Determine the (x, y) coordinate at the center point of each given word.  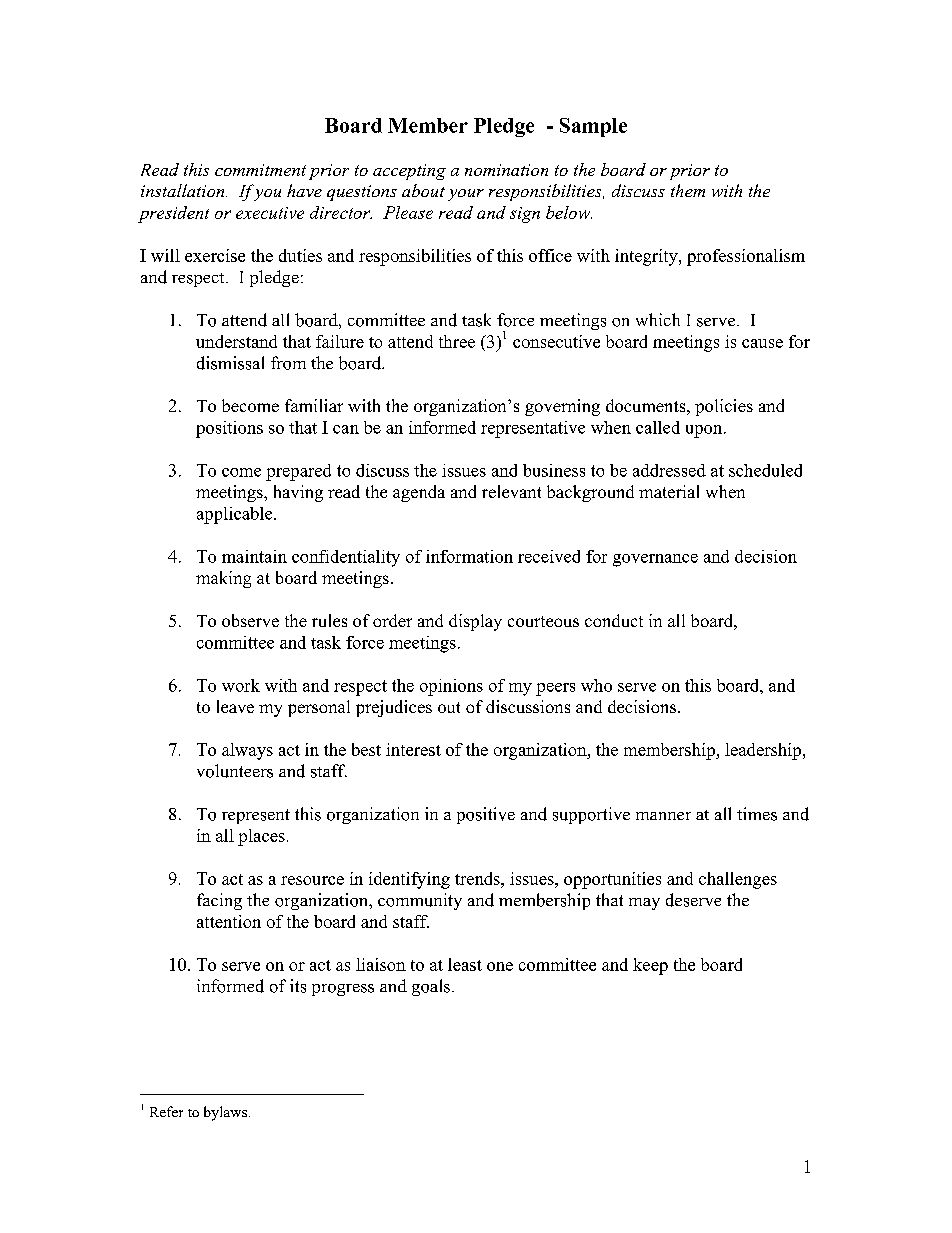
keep (650, 966)
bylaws (225, 1113)
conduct (614, 620)
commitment (260, 170)
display (475, 622)
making (223, 579)
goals (431, 987)
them (688, 190)
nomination (506, 170)
